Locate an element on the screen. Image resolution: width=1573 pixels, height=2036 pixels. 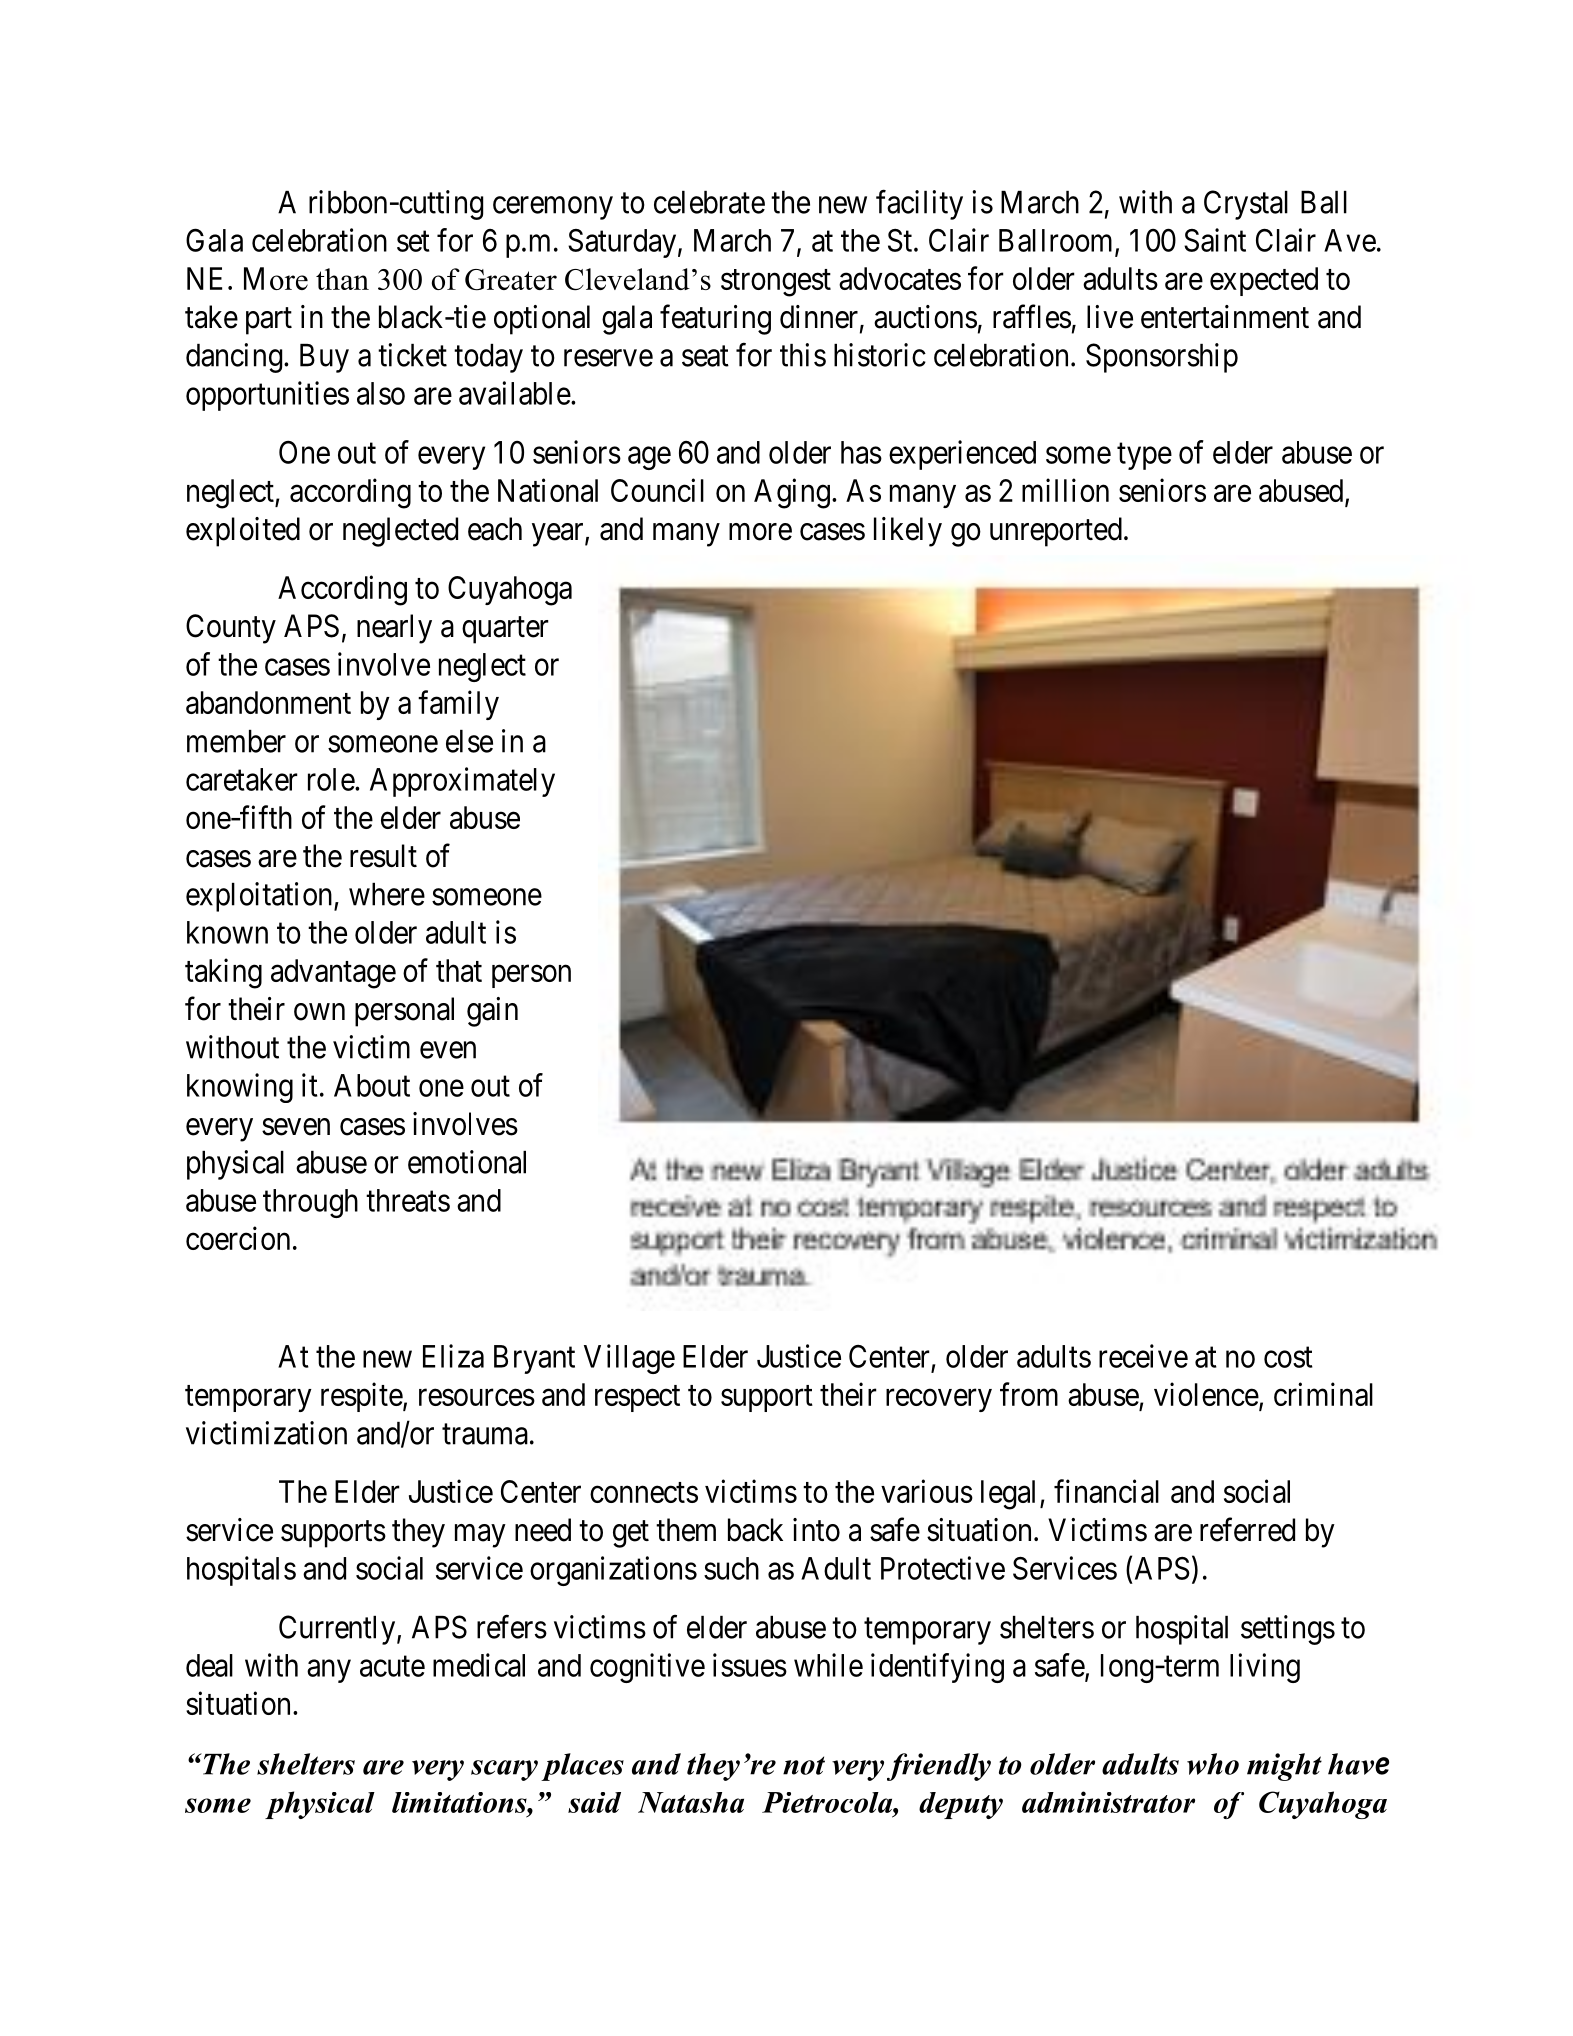
strongest is located at coordinates (776, 283).
